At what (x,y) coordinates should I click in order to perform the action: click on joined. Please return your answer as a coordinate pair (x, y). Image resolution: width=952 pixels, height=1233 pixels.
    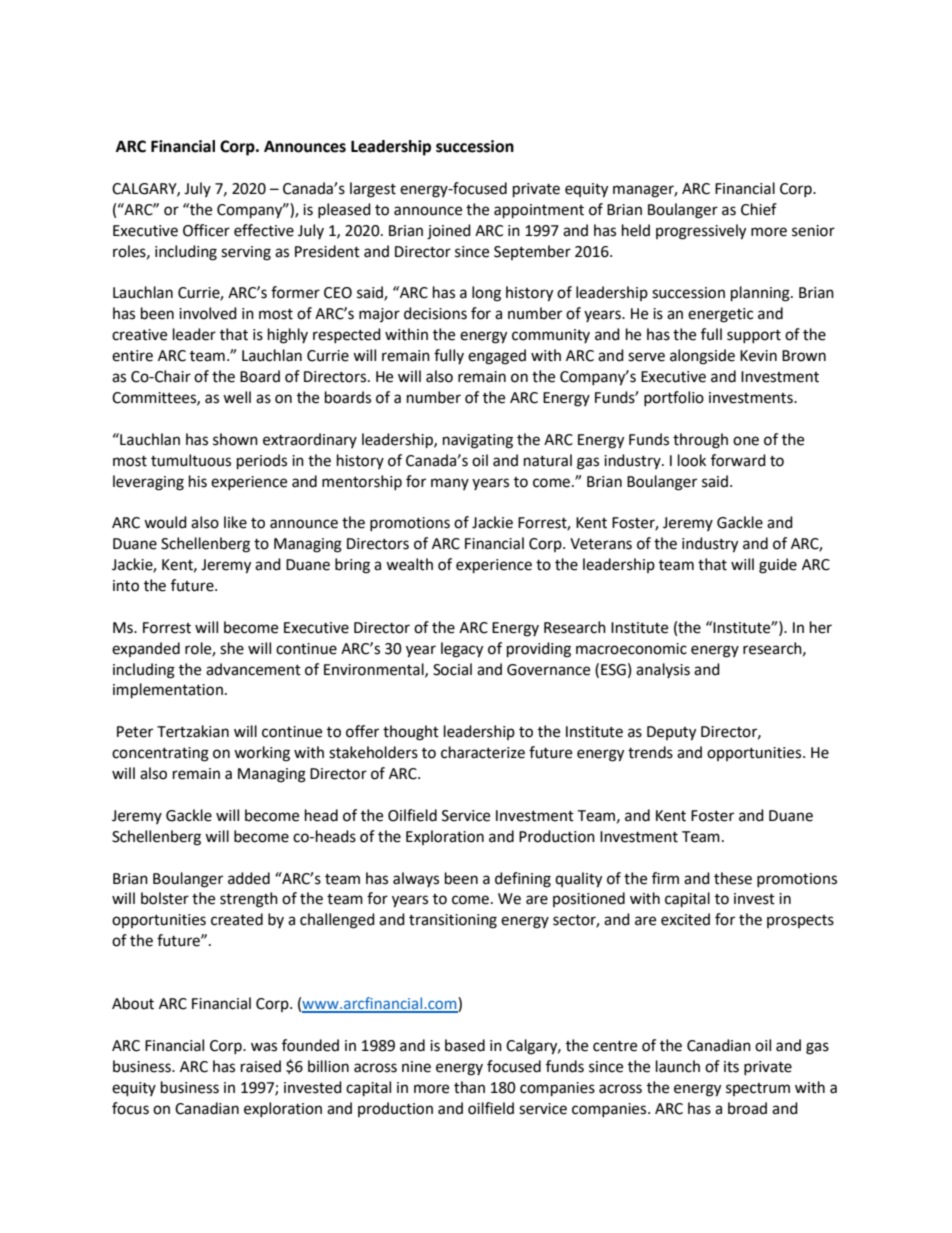
    Looking at the image, I should click on (449, 232).
